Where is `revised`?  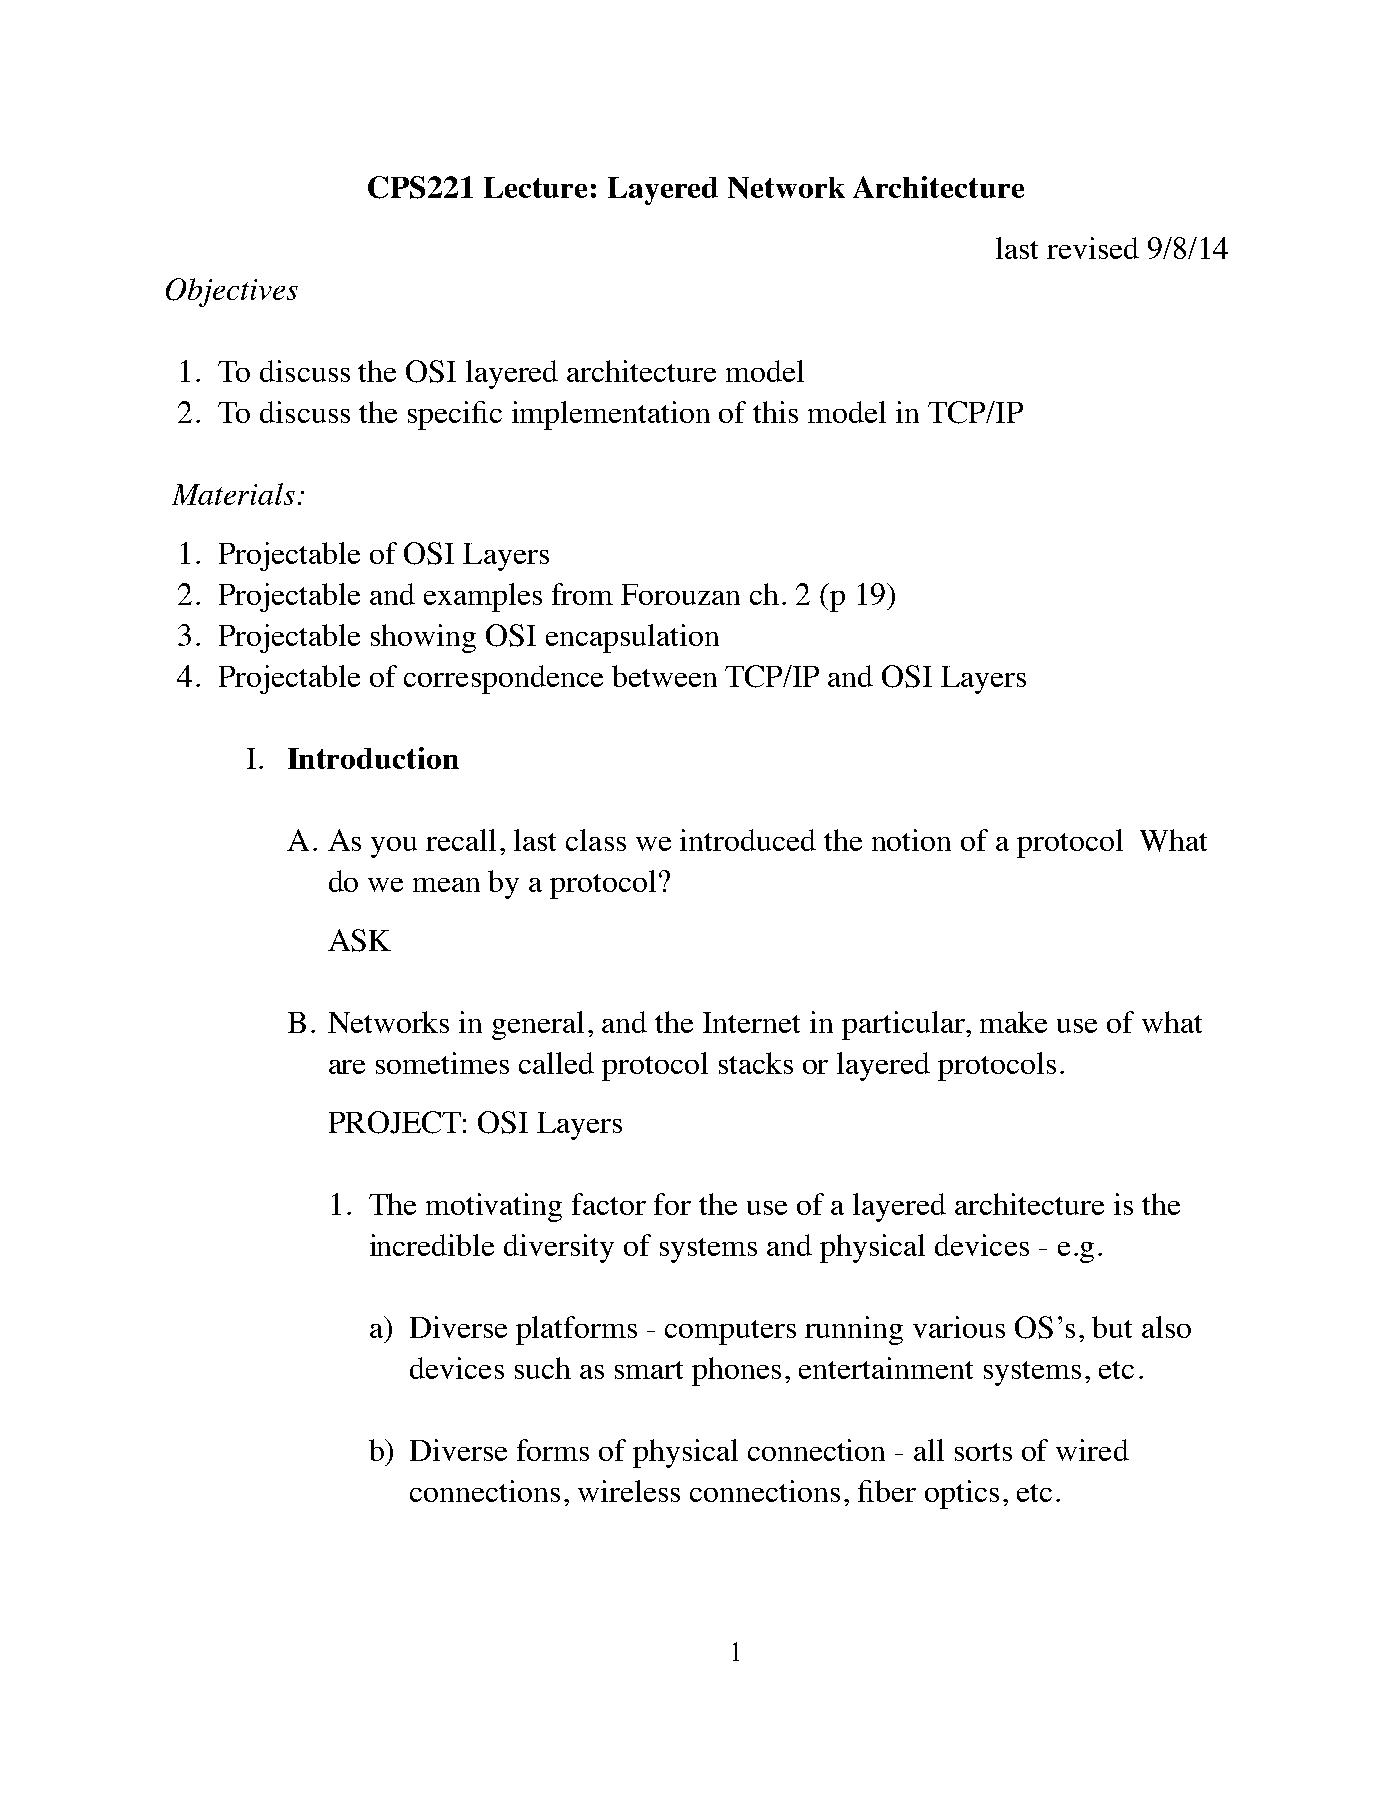
revised is located at coordinates (1093, 248).
